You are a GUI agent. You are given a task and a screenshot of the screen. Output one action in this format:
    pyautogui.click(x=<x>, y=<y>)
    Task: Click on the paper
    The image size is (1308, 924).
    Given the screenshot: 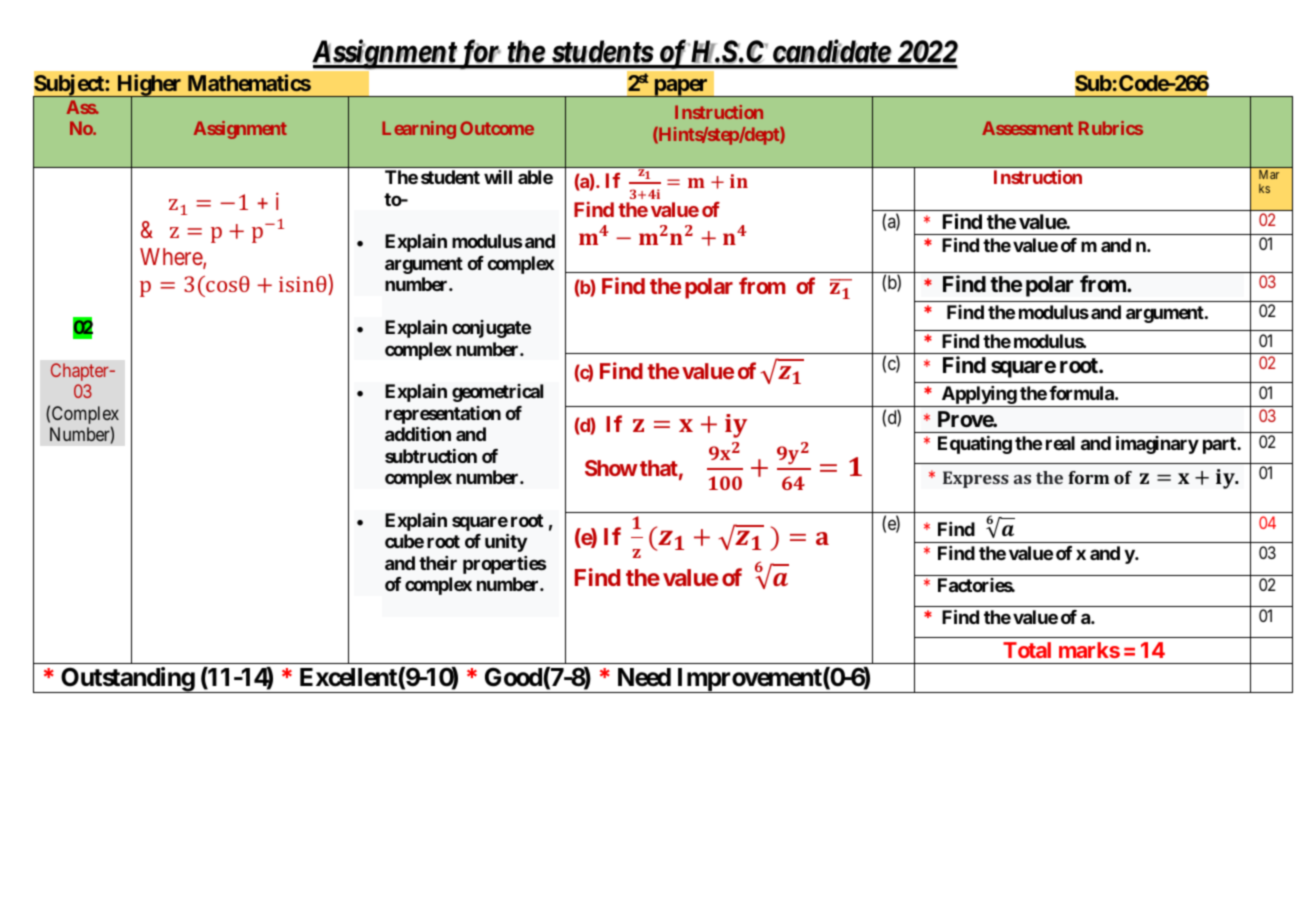 What is the action you would take?
    pyautogui.click(x=681, y=88)
